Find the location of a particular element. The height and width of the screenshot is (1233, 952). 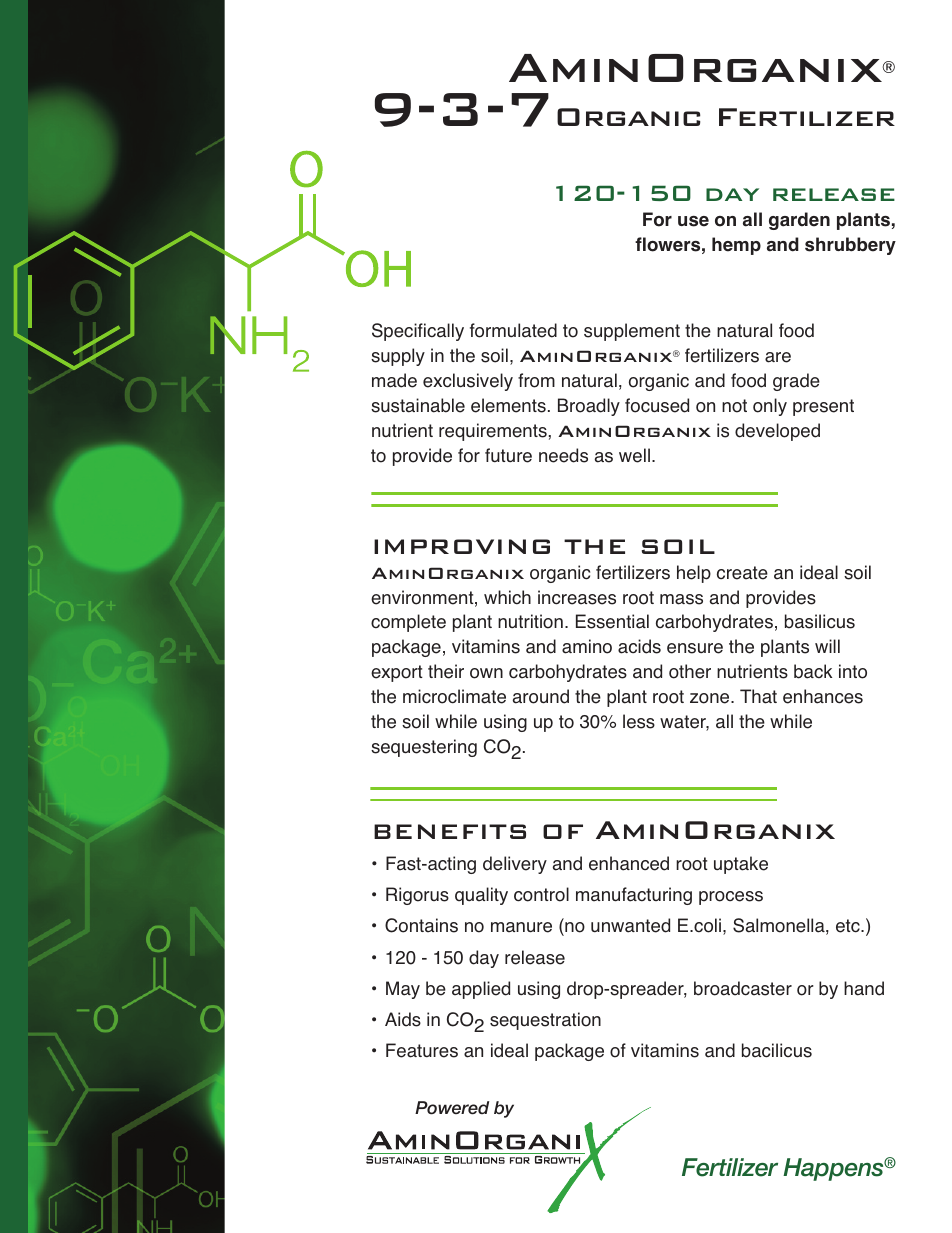

uptake is located at coordinates (741, 865).
